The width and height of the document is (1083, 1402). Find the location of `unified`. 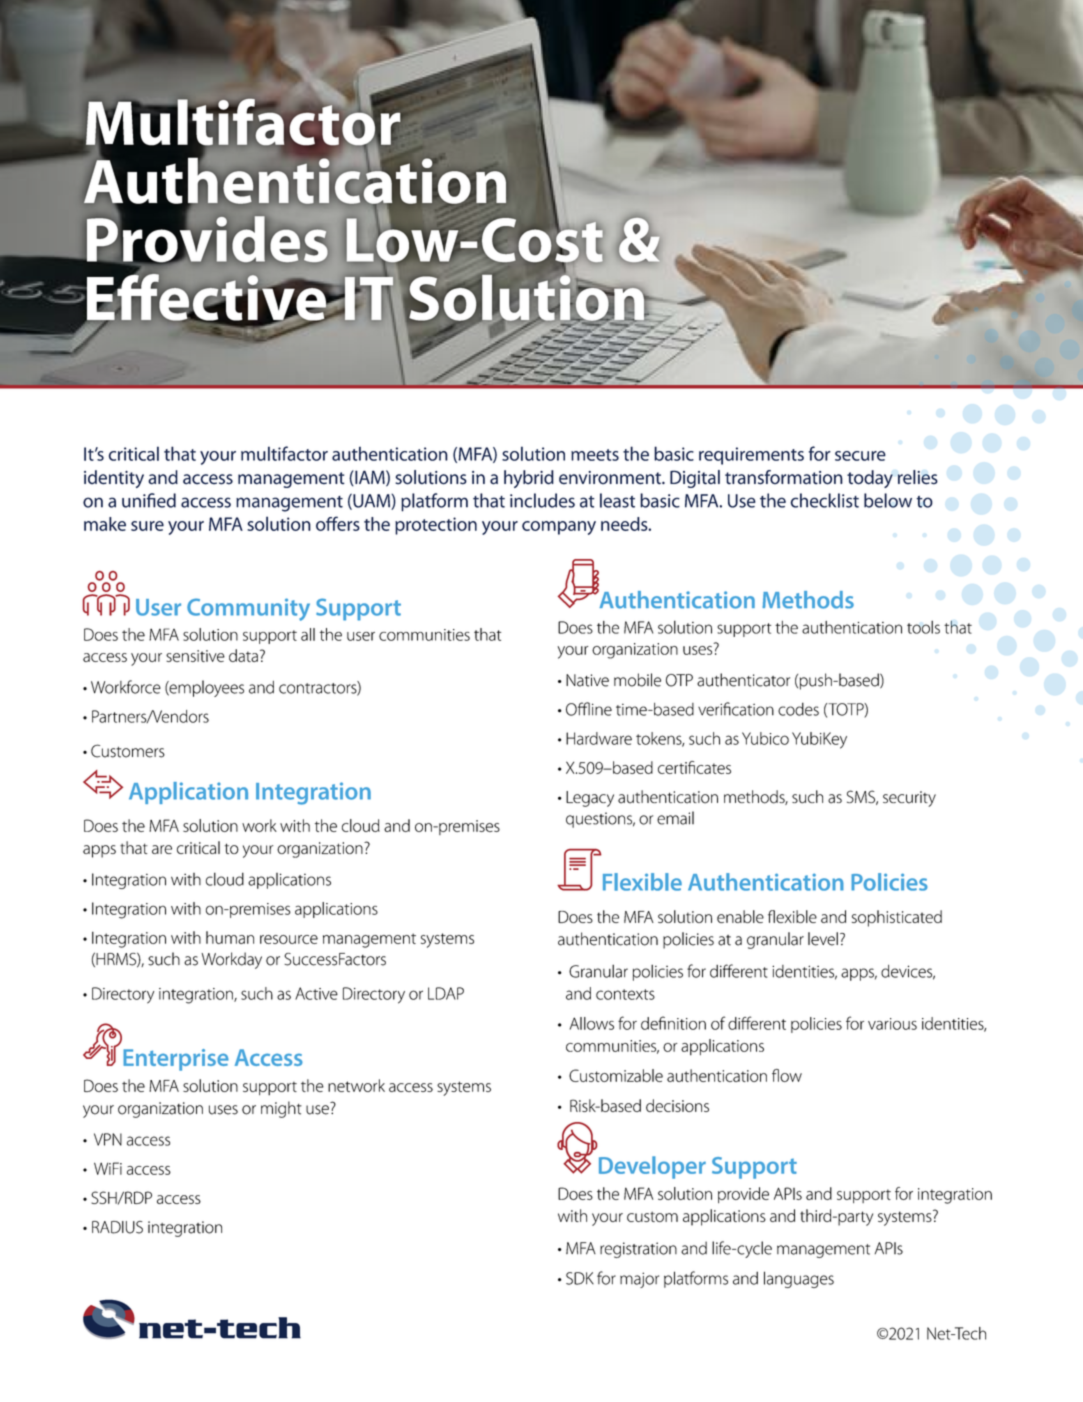

unified is located at coordinates (149, 500).
